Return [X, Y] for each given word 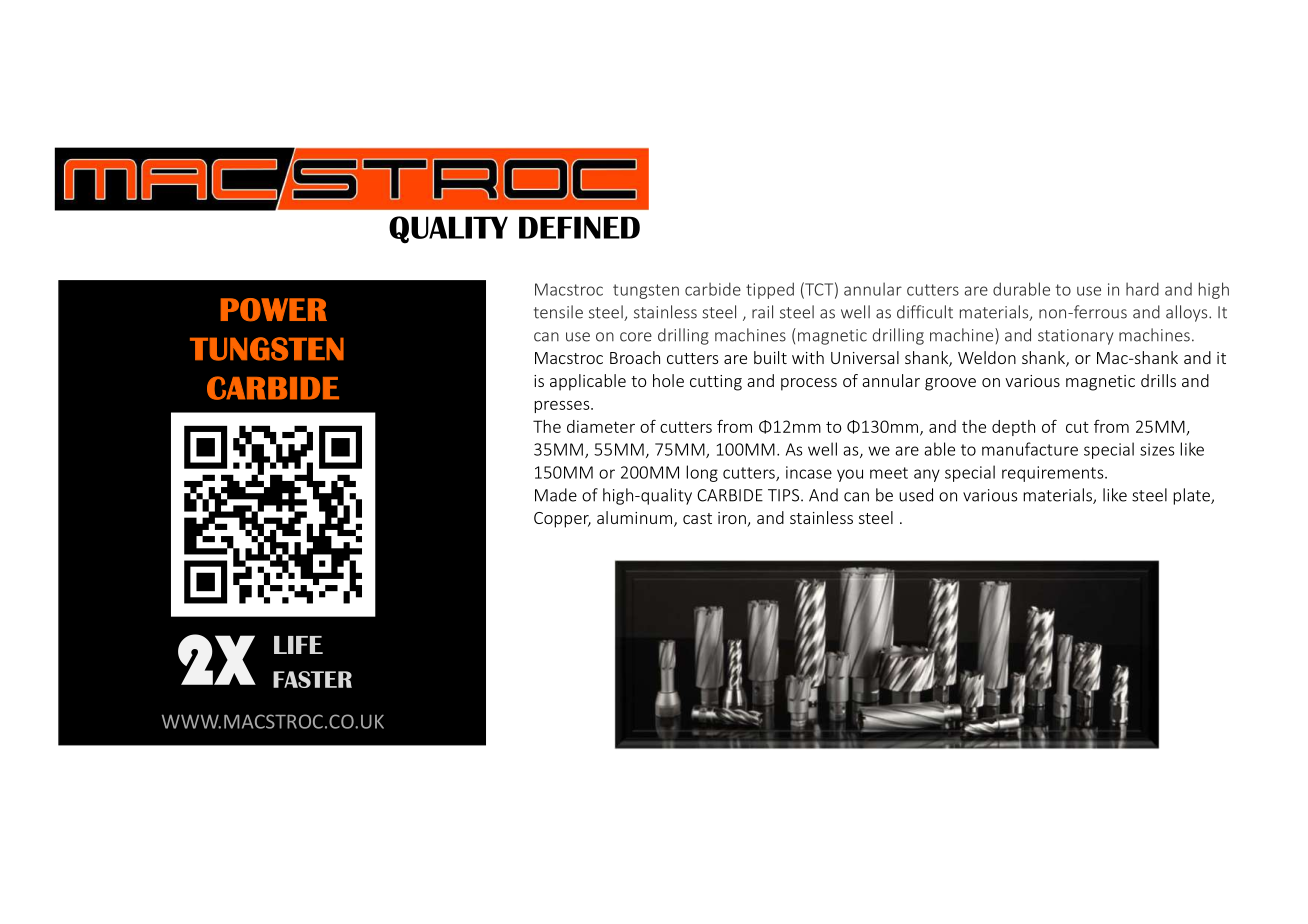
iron [733, 519]
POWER [274, 309]
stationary [1076, 337]
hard [1142, 289]
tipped [770, 290]
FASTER [312, 679]
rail [762, 312]
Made [556, 495]
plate [1192, 496]
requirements [1054, 474]
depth [1013, 428]
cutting [716, 383]
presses [563, 407]
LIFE [298, 645]
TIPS [785, 495]
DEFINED [579, 227]
